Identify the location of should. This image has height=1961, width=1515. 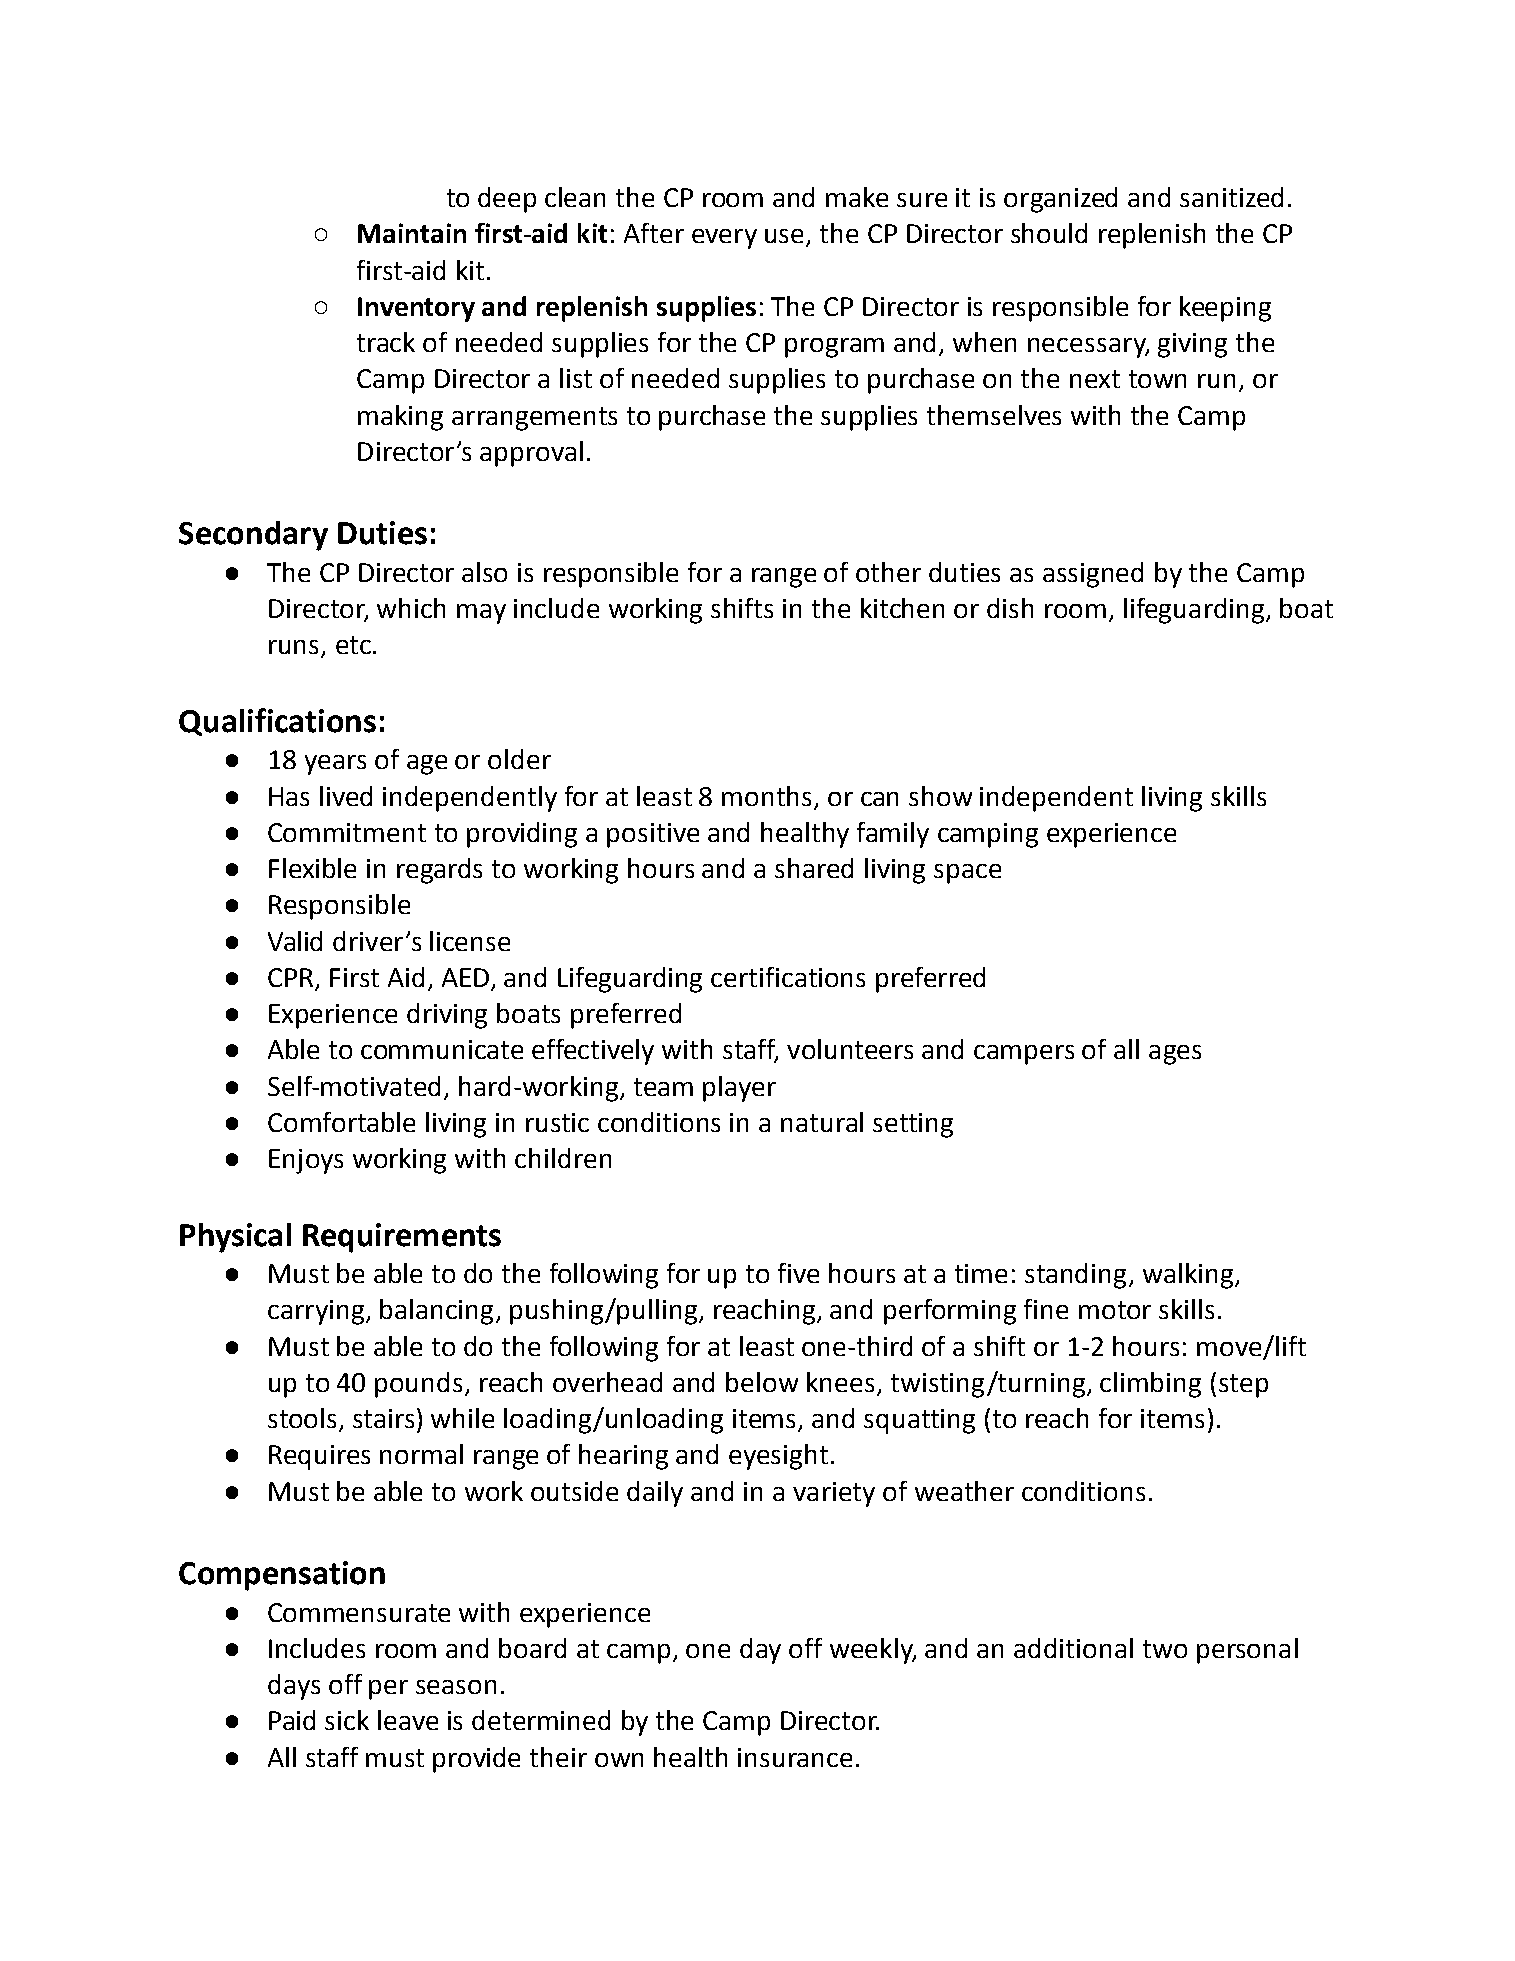
(1049, 233).
